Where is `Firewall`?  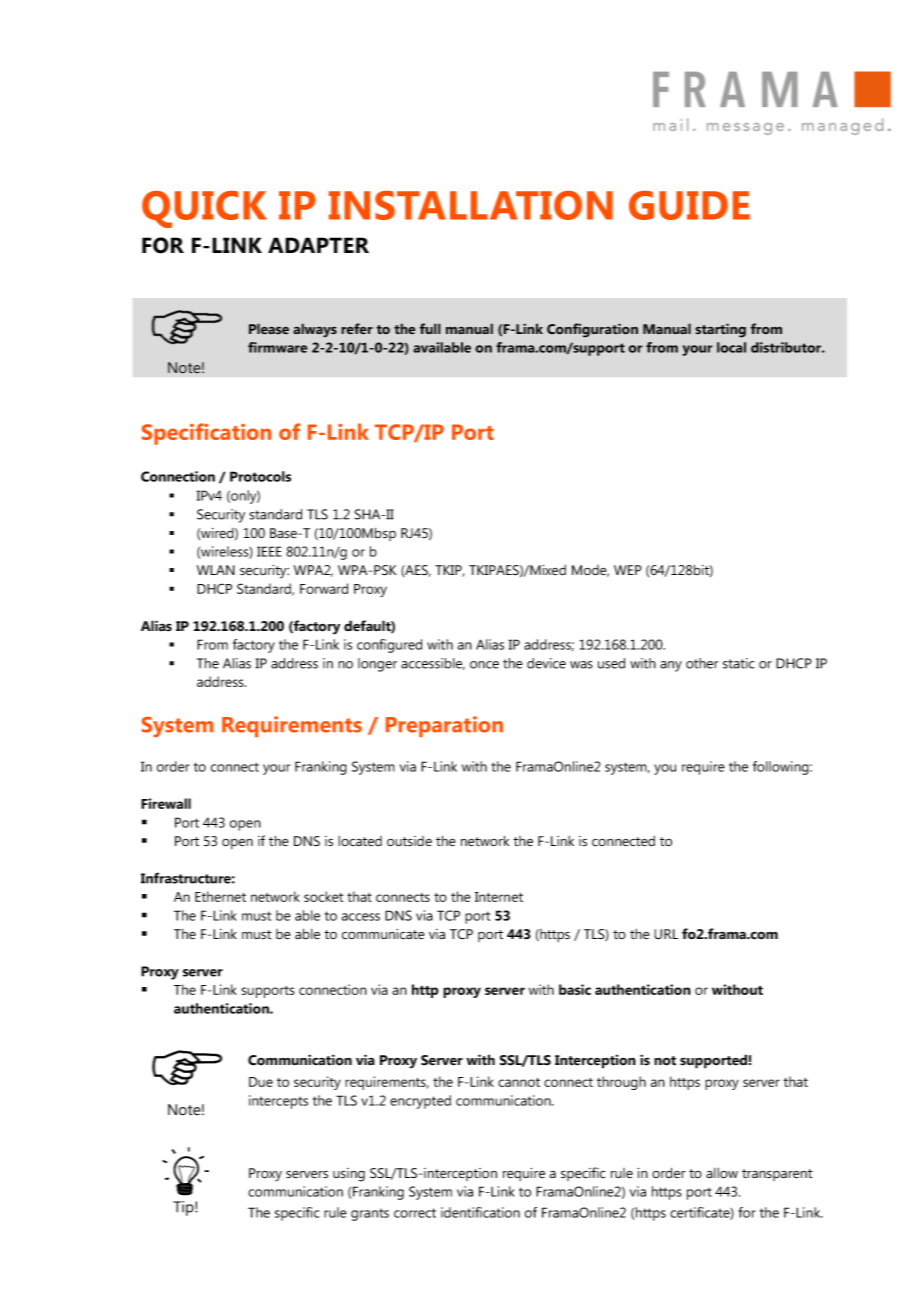 Firewall is located at coordinates (166, 803).
